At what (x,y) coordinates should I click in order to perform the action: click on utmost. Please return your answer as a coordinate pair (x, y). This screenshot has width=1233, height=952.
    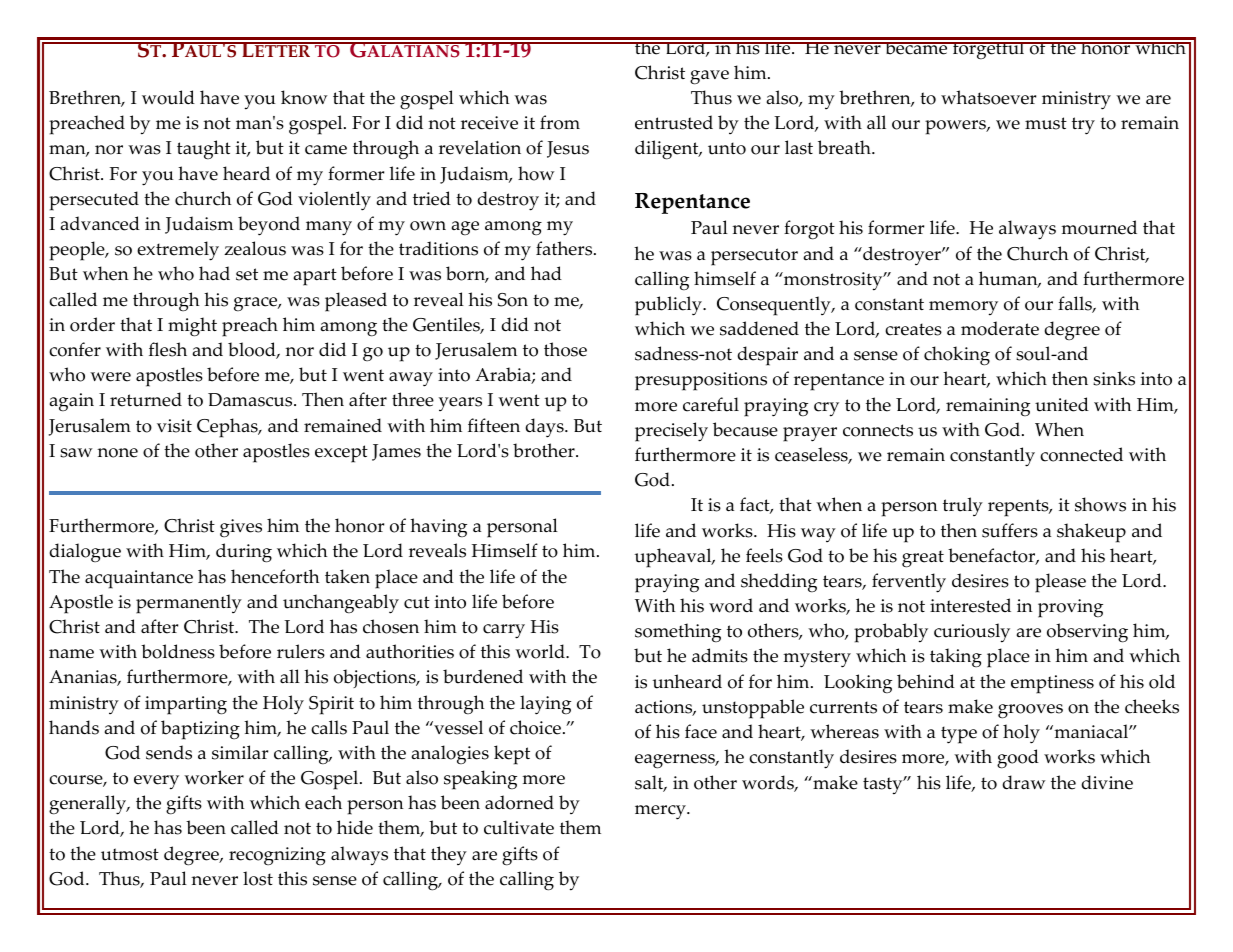
    Looking at the image, I should click on (130, 854).
